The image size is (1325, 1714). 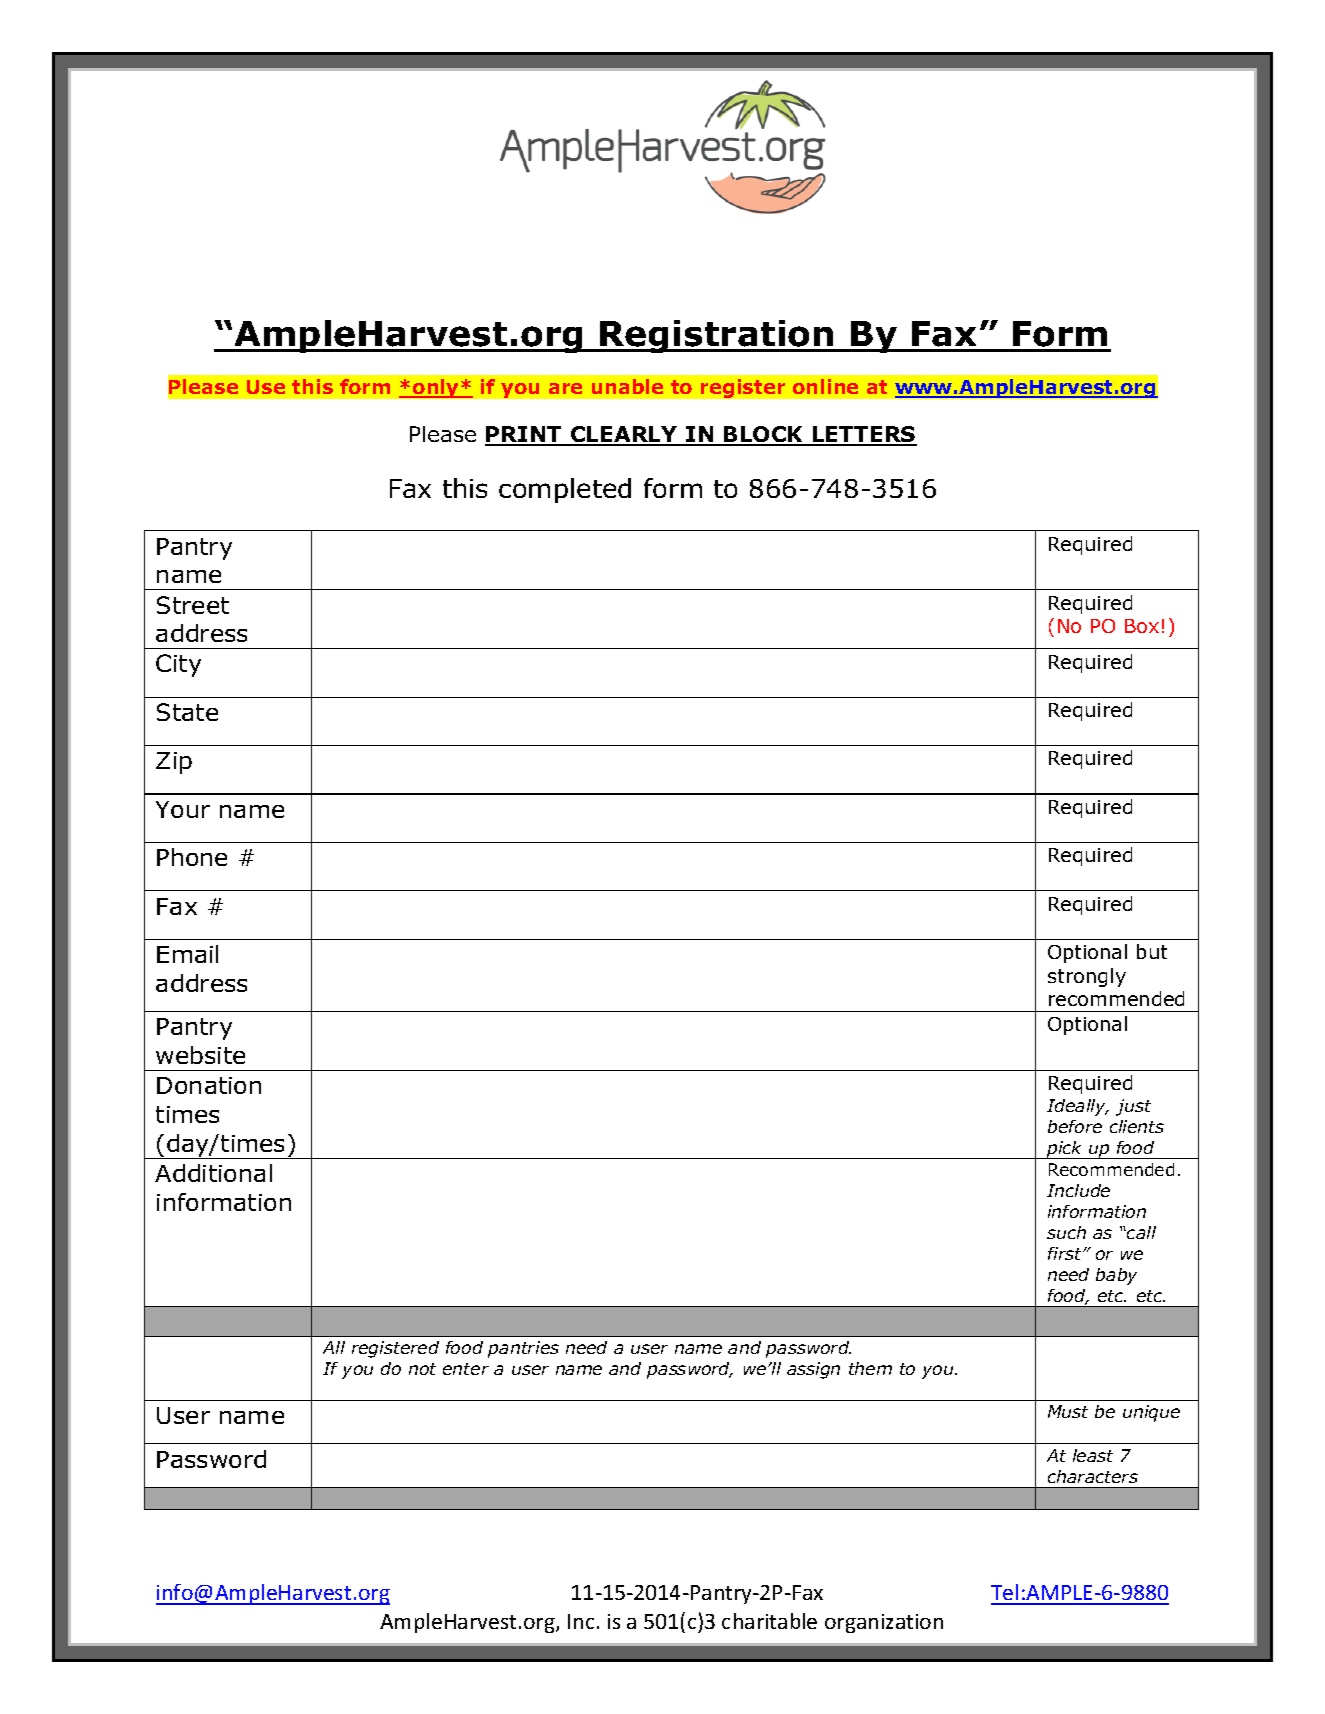 What do you see at coordinates (183, 809) in the page?
I see `Your` at bounding box center [183, 809].
